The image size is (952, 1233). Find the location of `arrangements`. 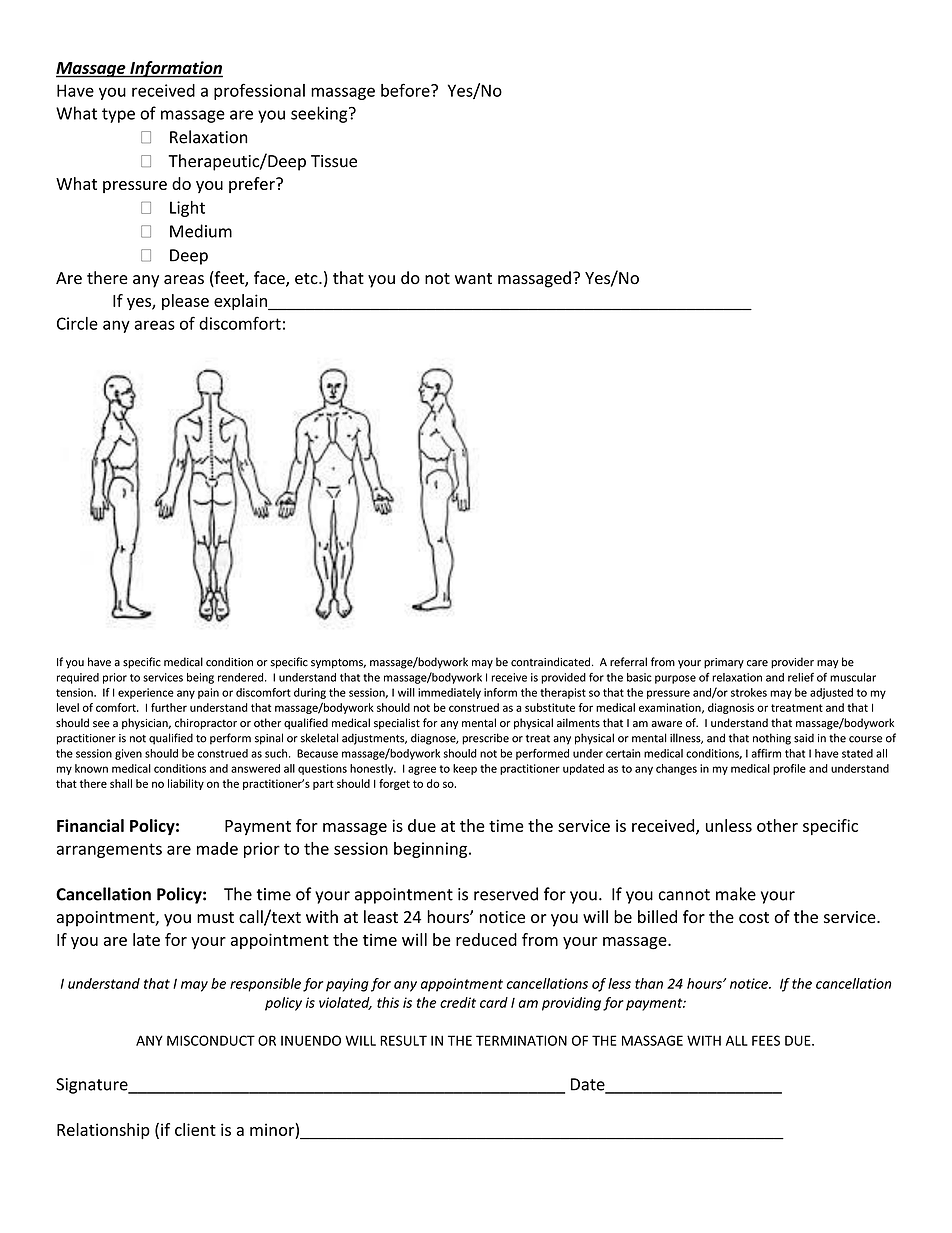

arrangements is located at coordinates (109, 850).
